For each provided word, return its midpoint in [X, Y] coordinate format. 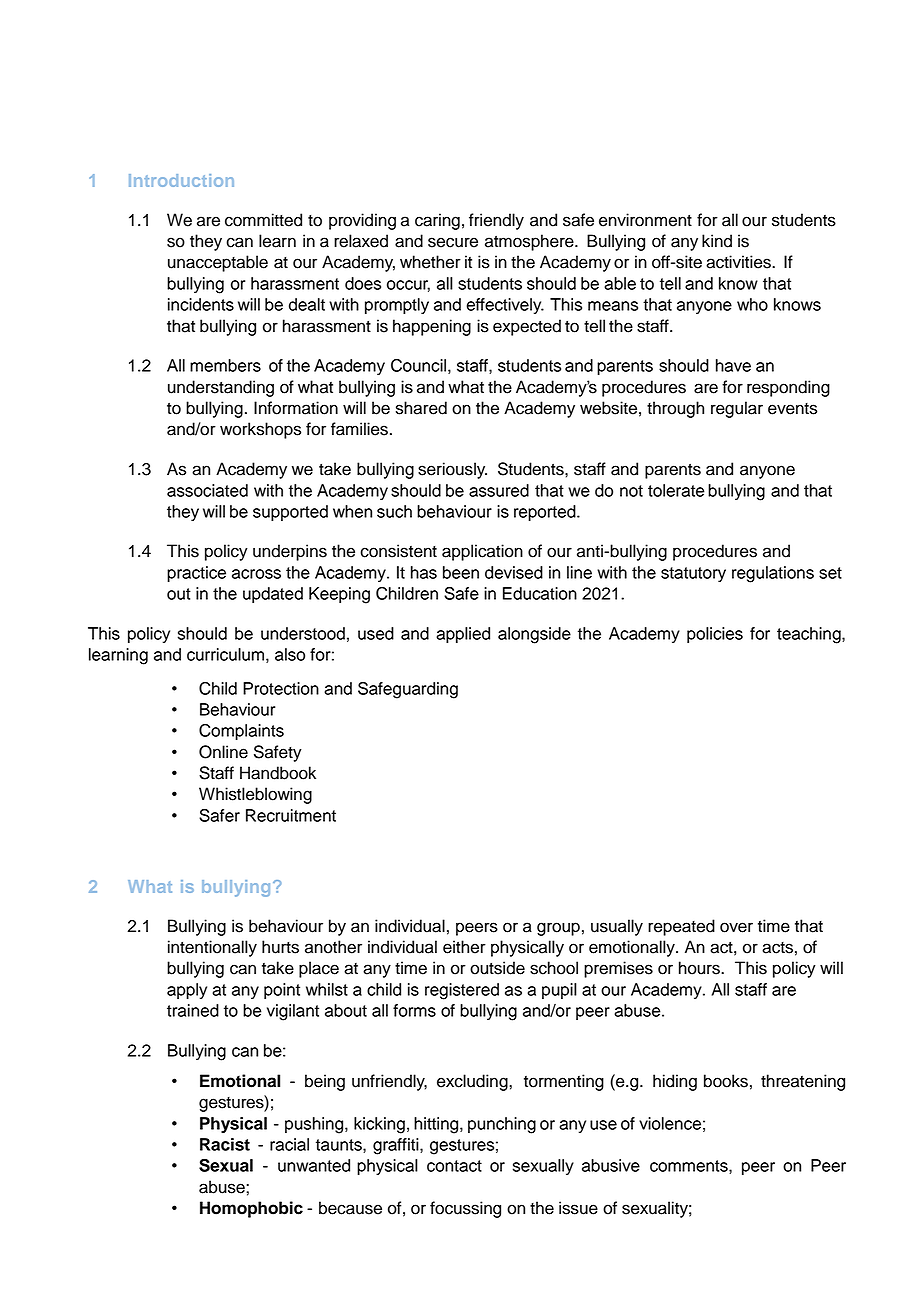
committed [263, 220]
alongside [534, 635]
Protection [281, 688]
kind [717, 241]
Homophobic [251, 1209]
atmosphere [530, 242]
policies [715, 635]
